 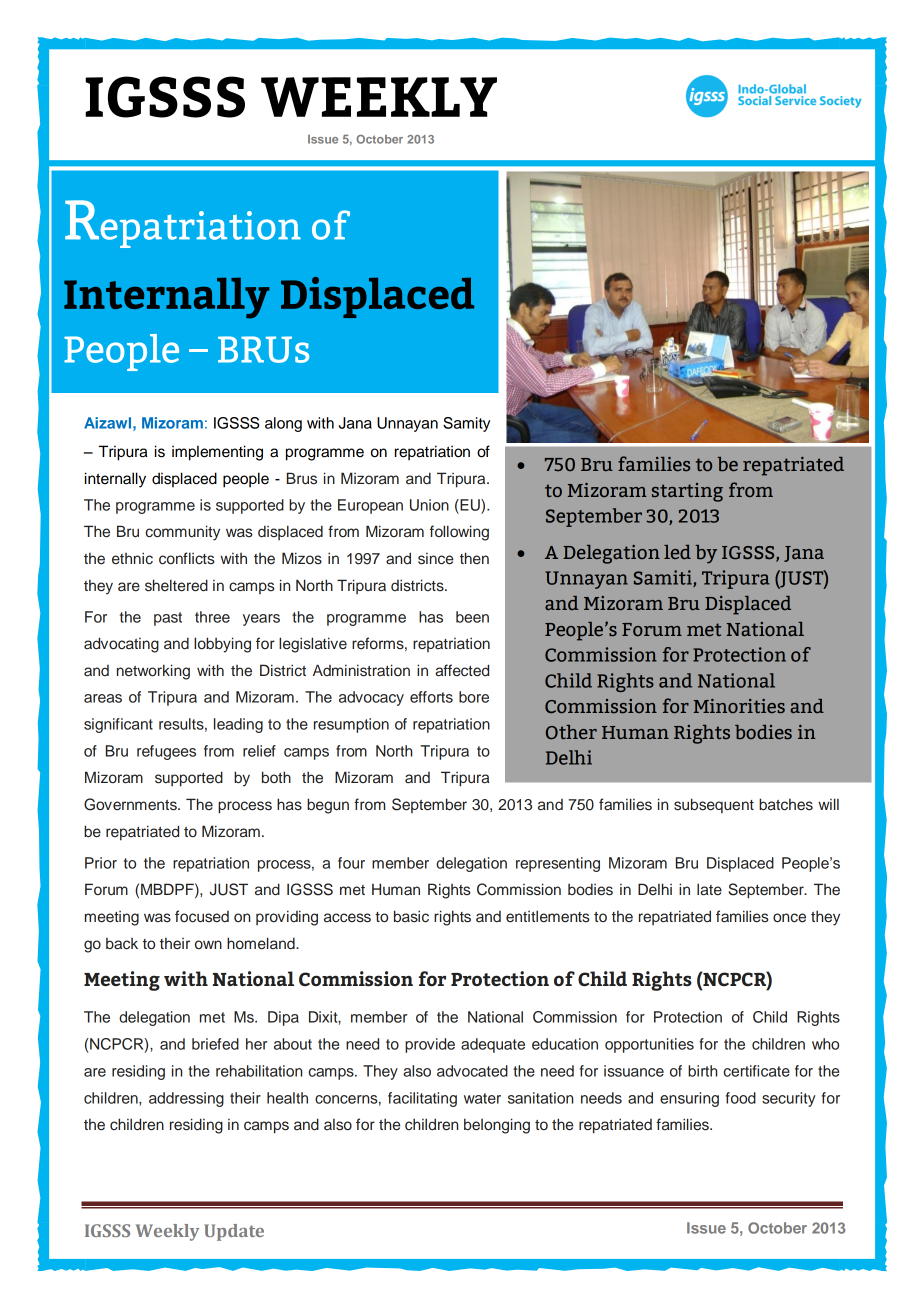 What do you see at coordinates (217, 453) in the screenshot?
I see `implementing` at bounding box center [217, 453].
